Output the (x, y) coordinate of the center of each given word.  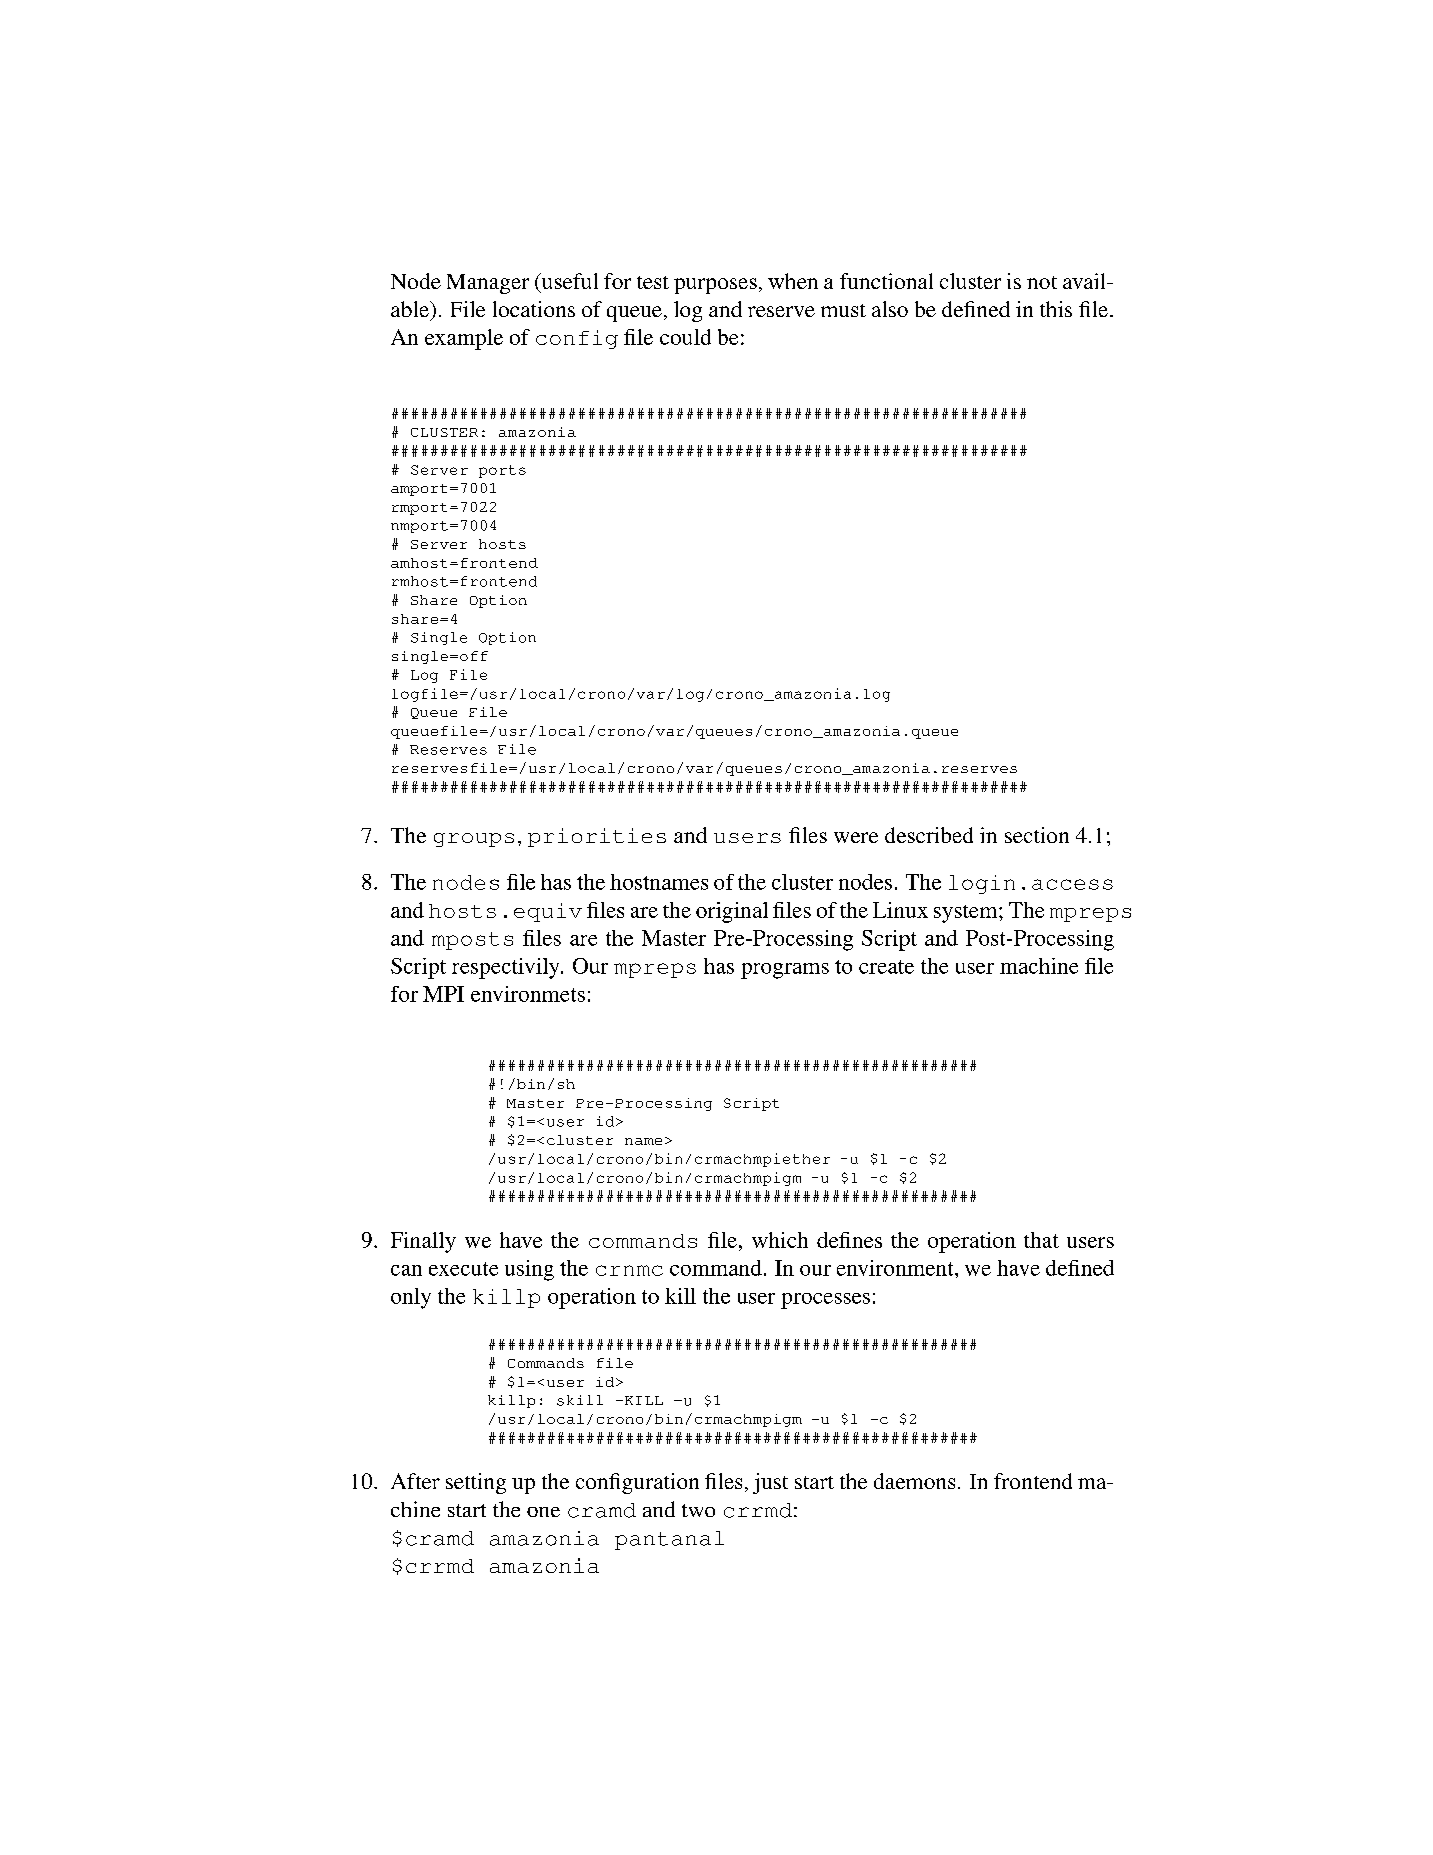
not (1042, 282)
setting (476, 1483)
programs (785, 971)
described (929, 835)
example (464, 339)
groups (474, 840)
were (856, 837)
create (886, 967)
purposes (715, 286)
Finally (423, 1242)
